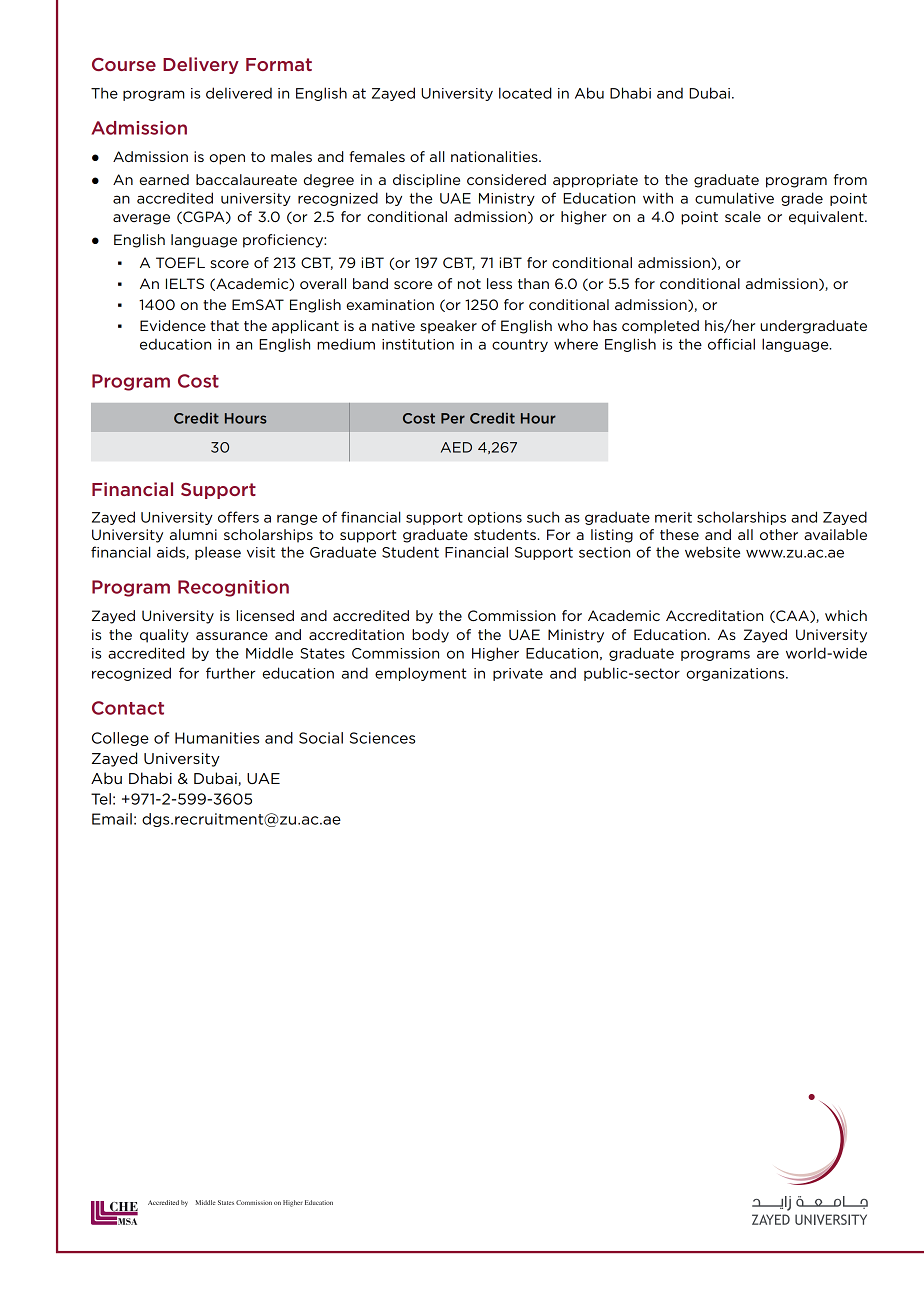 The height and width of the screenshot is (1308, 924). What do you see at coordinates (448, 327) in the screenshot?
I see `speaker` at bounding box center [448, 327].
